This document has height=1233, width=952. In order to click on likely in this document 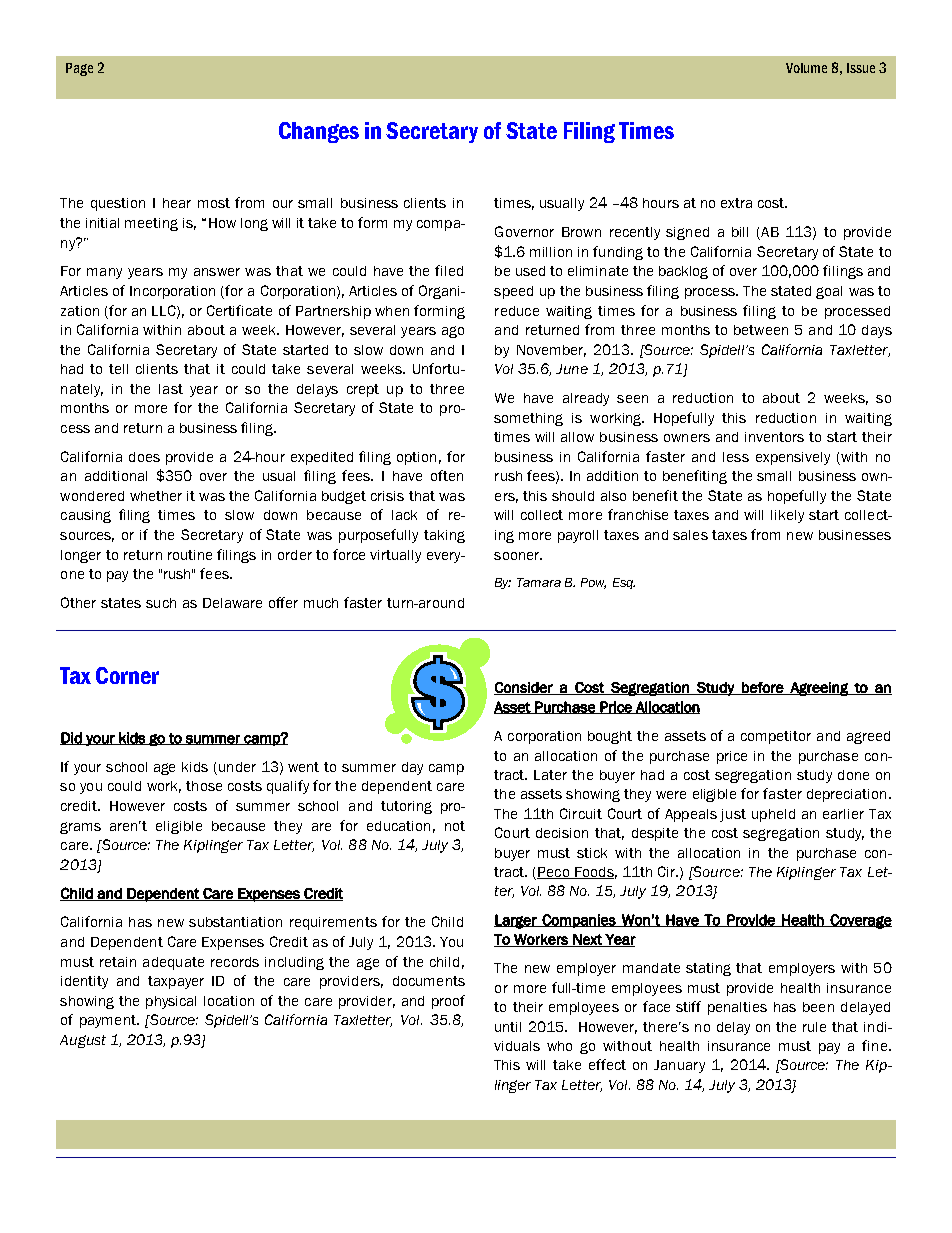, I will do `click(787, 516)`.
